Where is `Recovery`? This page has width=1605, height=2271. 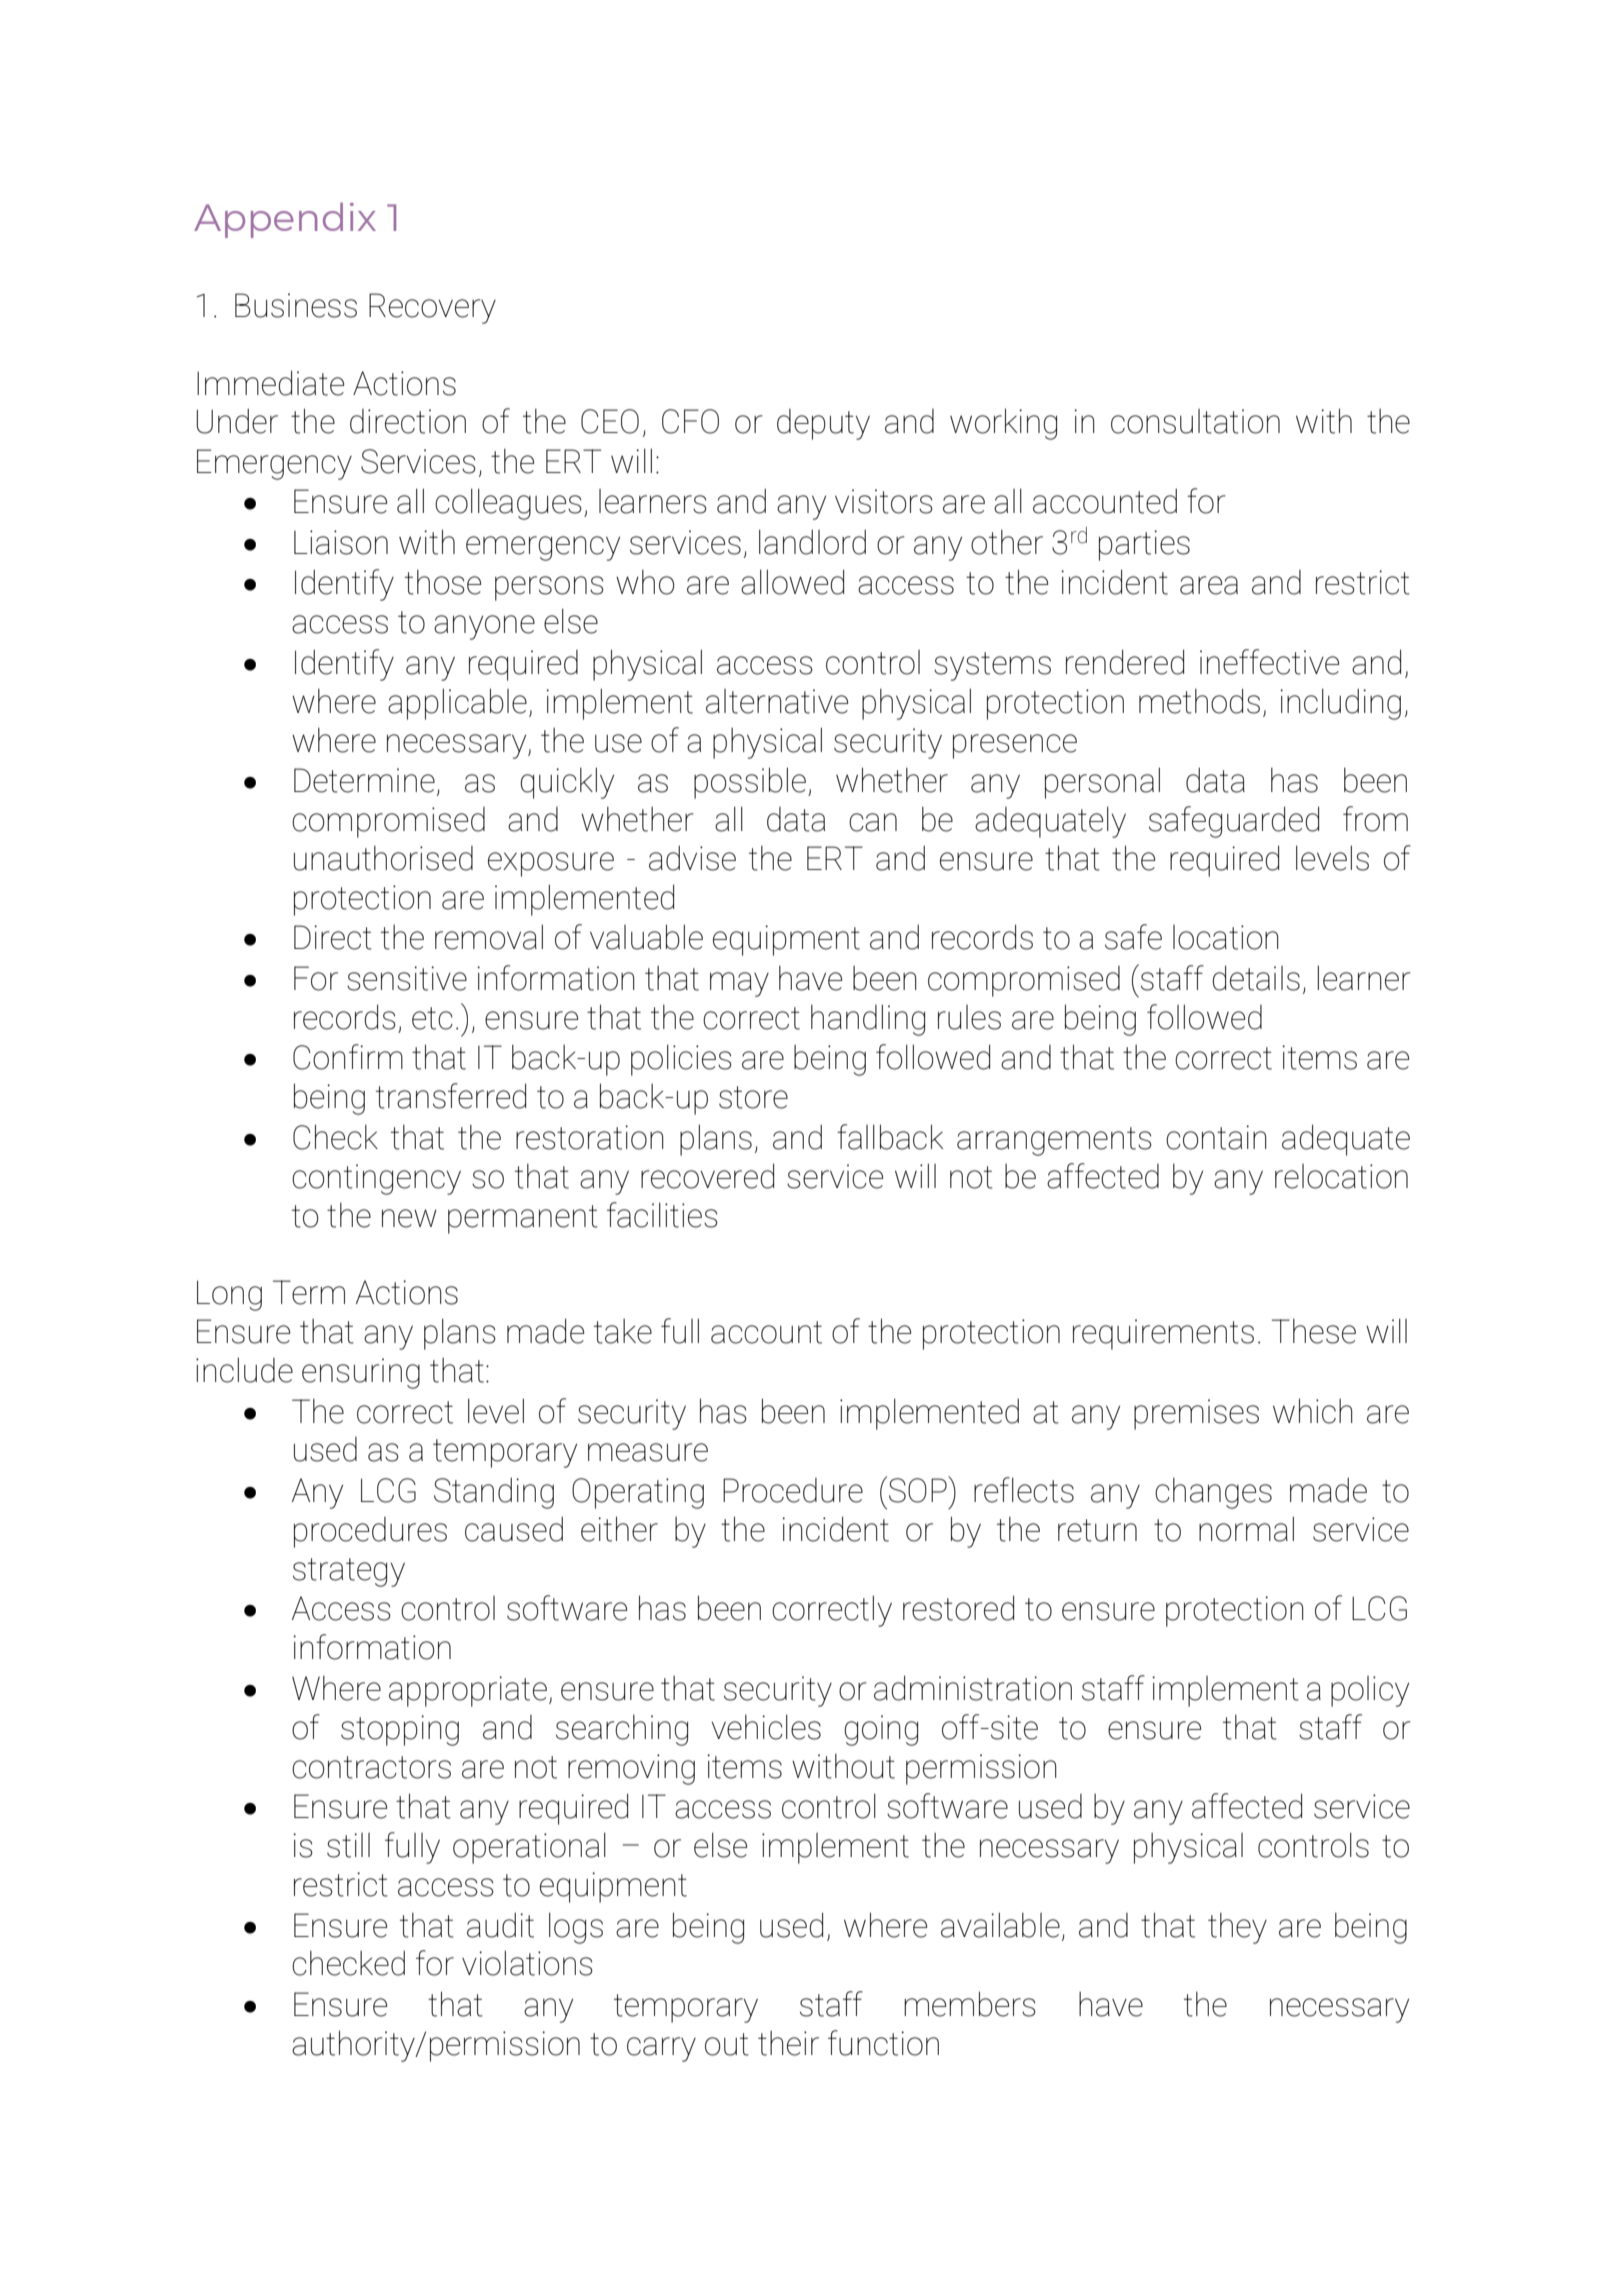
Recovery is located at coordinates (432, 308).
